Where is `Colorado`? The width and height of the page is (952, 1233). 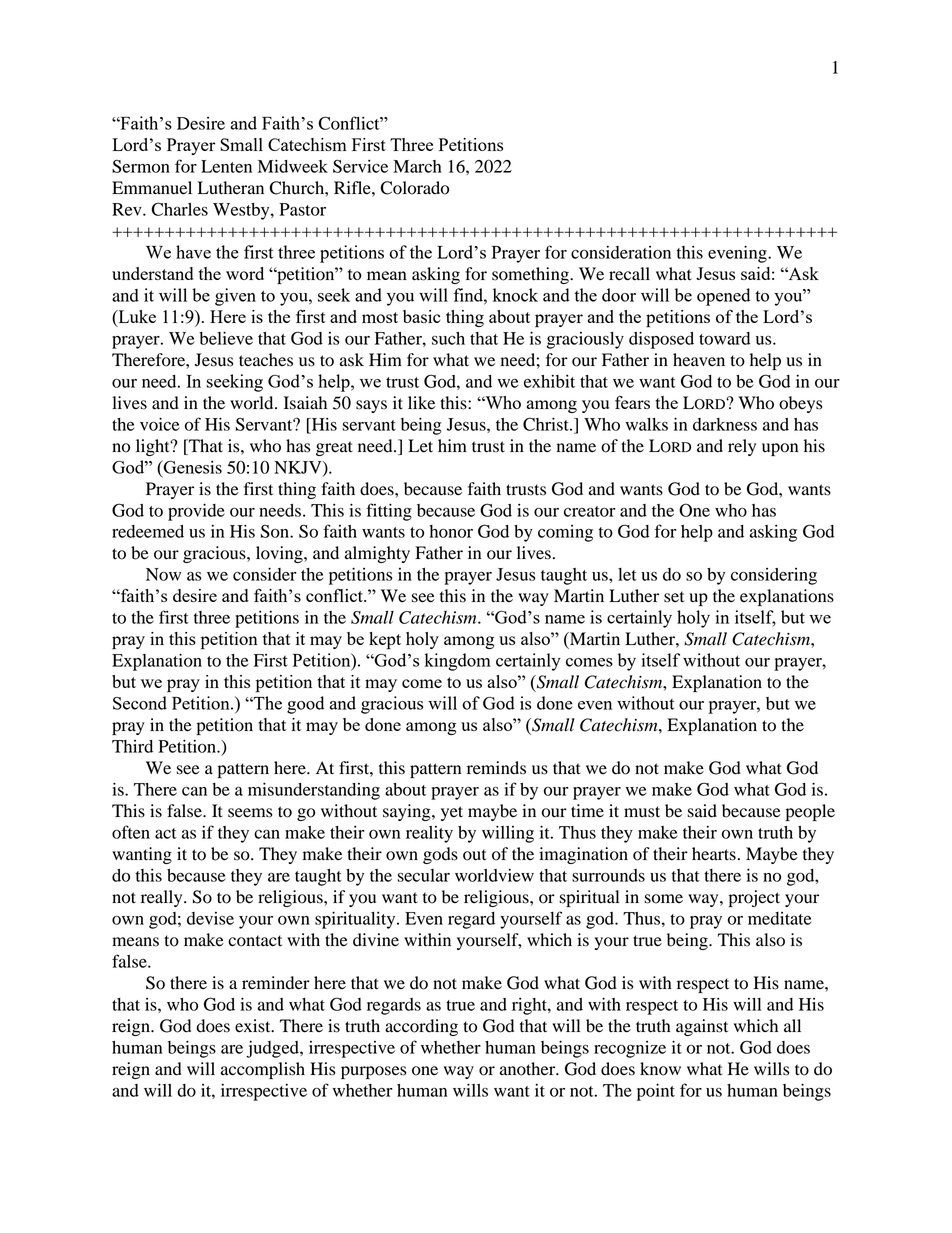 Colorado is located at coordinates (414, 188).
